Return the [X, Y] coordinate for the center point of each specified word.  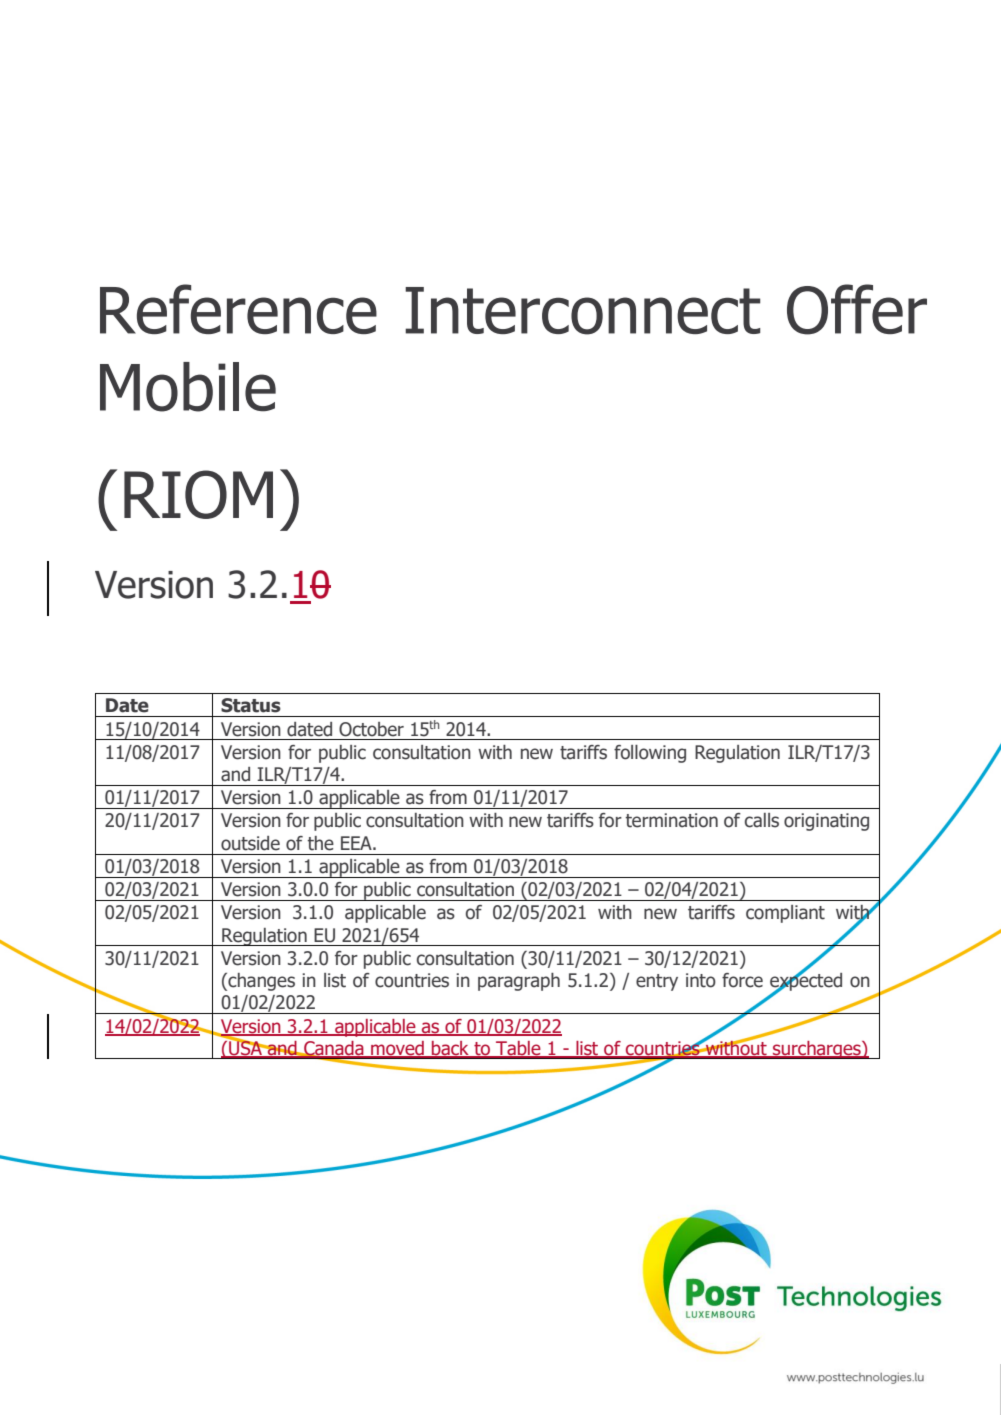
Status [251, 705]
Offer [857, 309]
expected [806, 981]
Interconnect [582, 311]
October [371, 729]
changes [260, 982]
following [650, 754]
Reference [238, 309]
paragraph [519, 982]
